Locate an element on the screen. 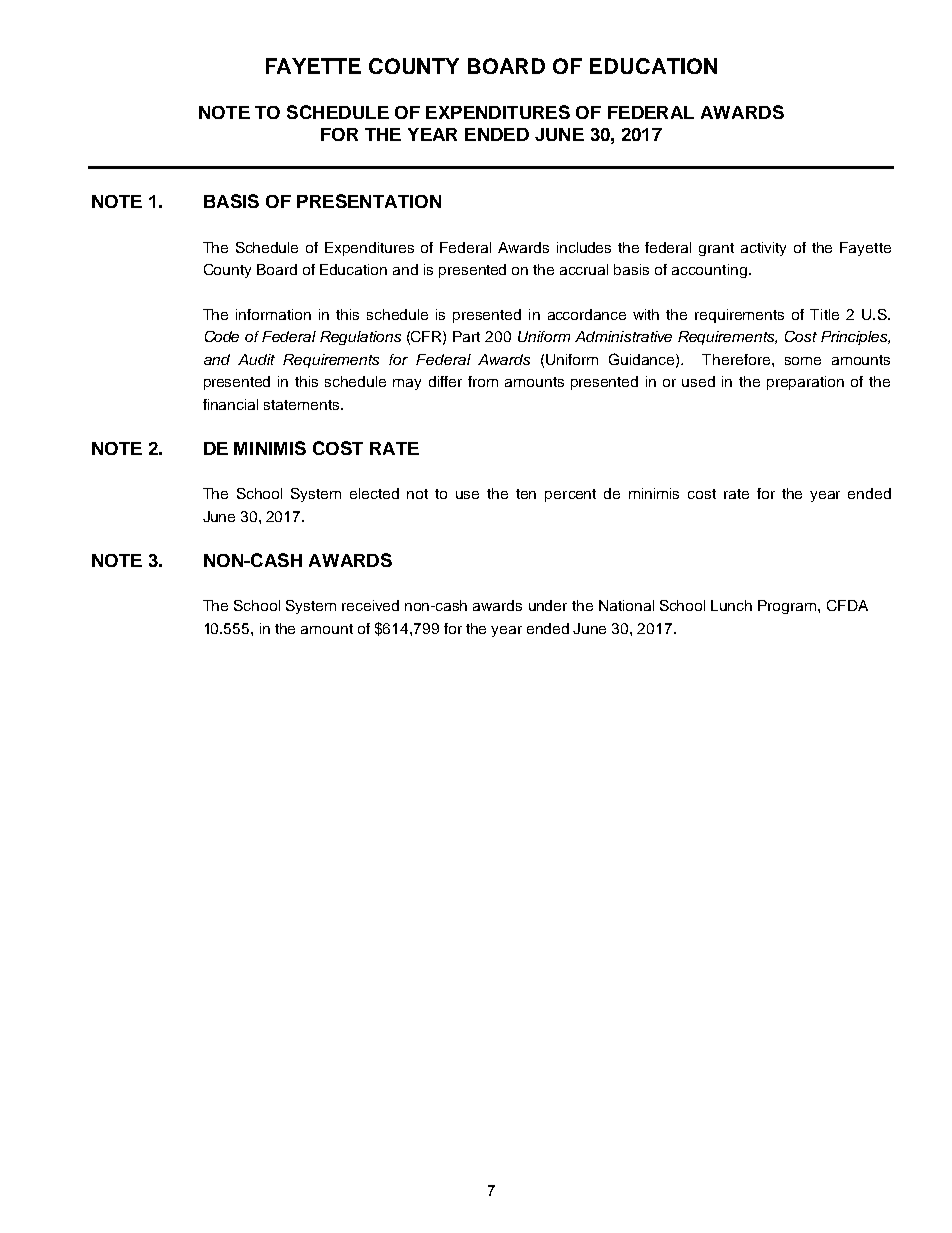 The height and width of the screenshot is (1233, 952). includes is located at coordinates (584, 247).
